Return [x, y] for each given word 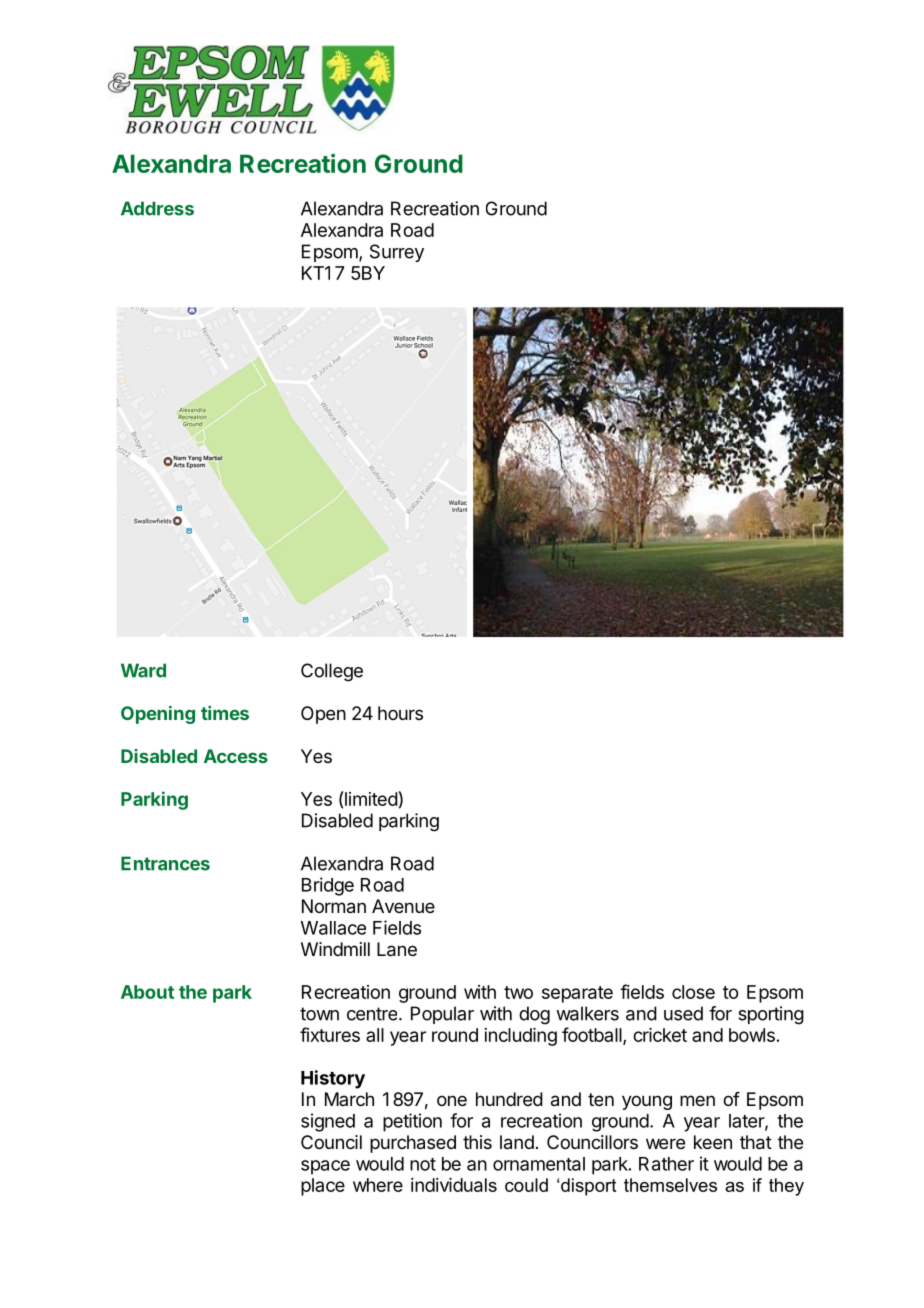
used [683, 1013]
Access [236, 756]
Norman [334, 906]
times [225, 713]
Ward [143, 670]
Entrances [165, 863]
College [332, 672]
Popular [442, 1015]
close [693, 992]
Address [157, 208]
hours [400, 713]
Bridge [328, 886]
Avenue [403, 906]
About [147, 992]
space [325, 1167]
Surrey [397, 253]
